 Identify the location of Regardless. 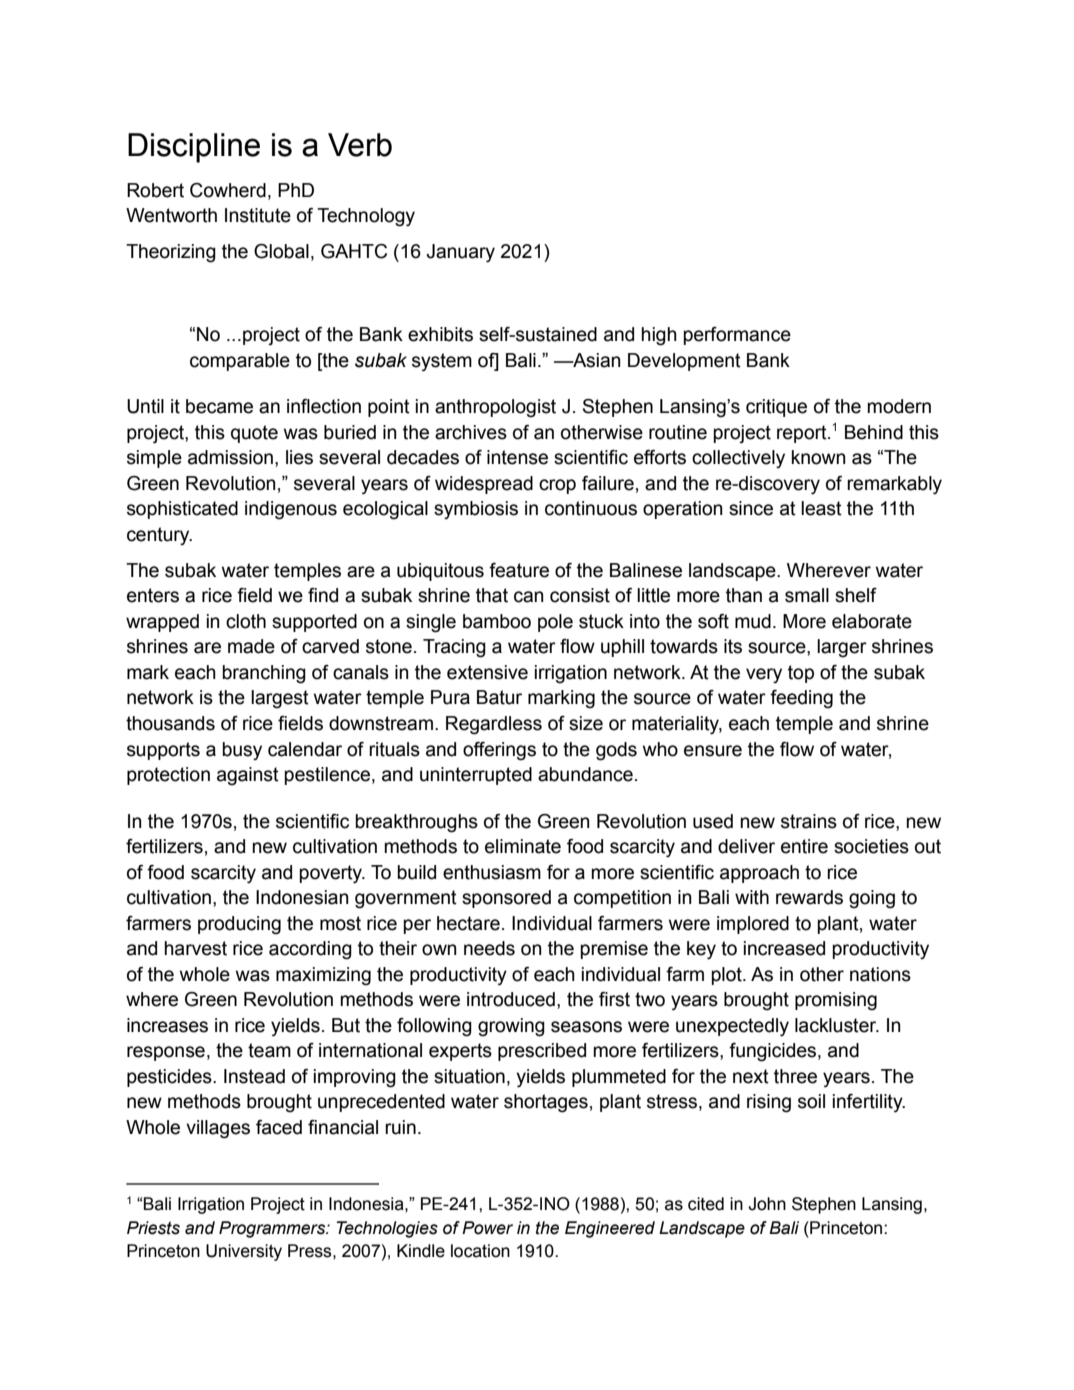
(494, 725).
